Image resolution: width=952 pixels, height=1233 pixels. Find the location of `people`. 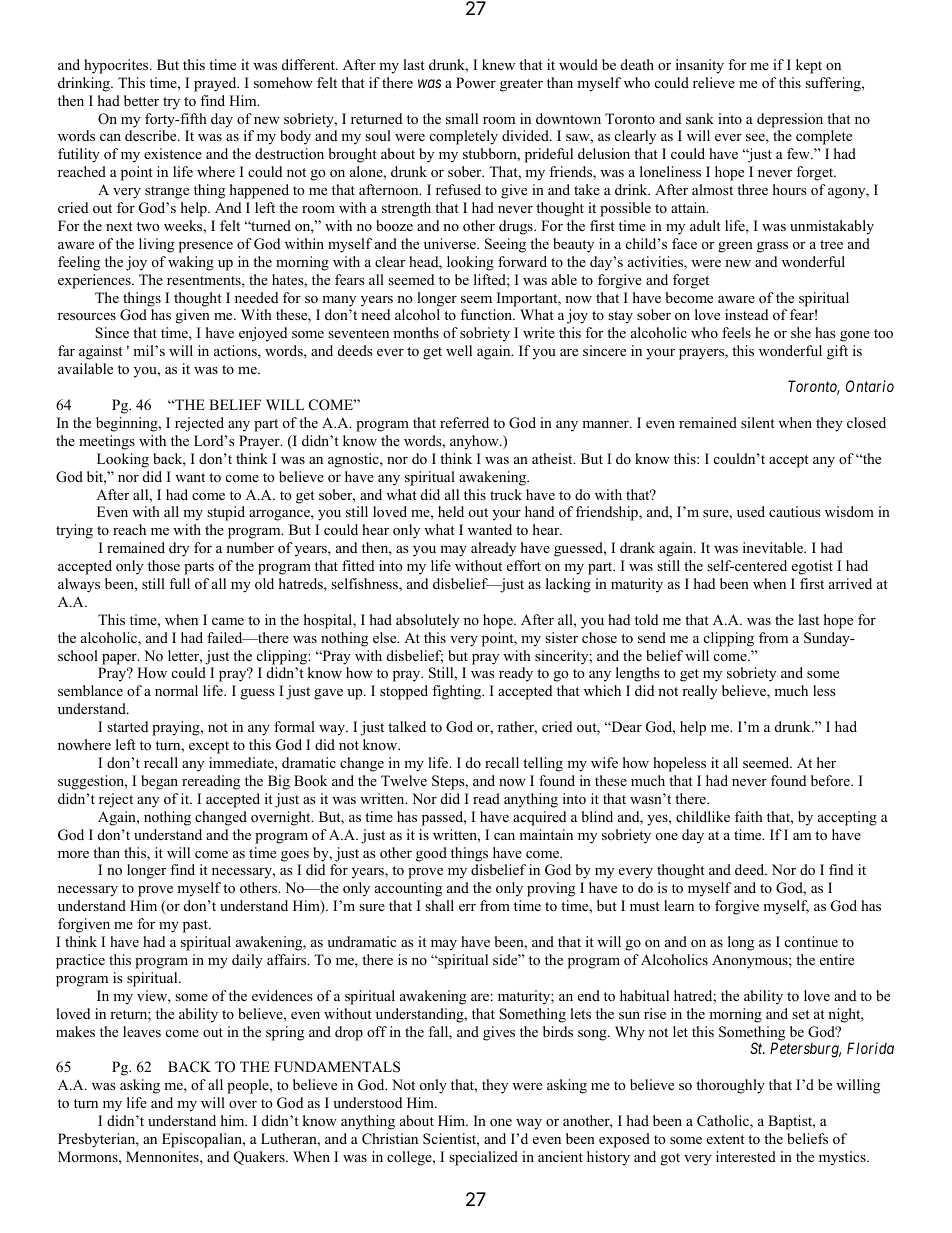

people is located at coordinates (249, 1086).
